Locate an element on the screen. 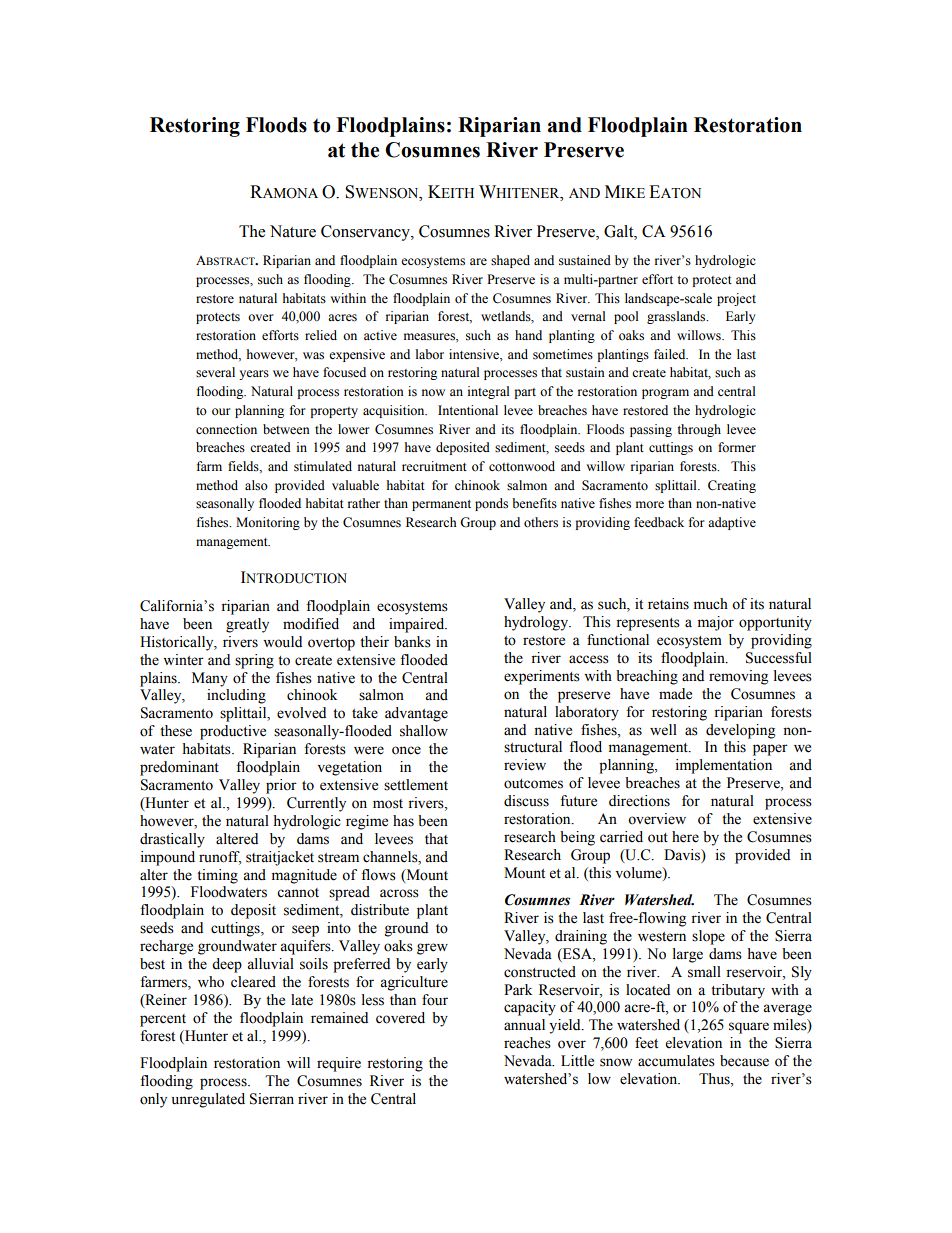  because is located at coordinates (744, 1061).
